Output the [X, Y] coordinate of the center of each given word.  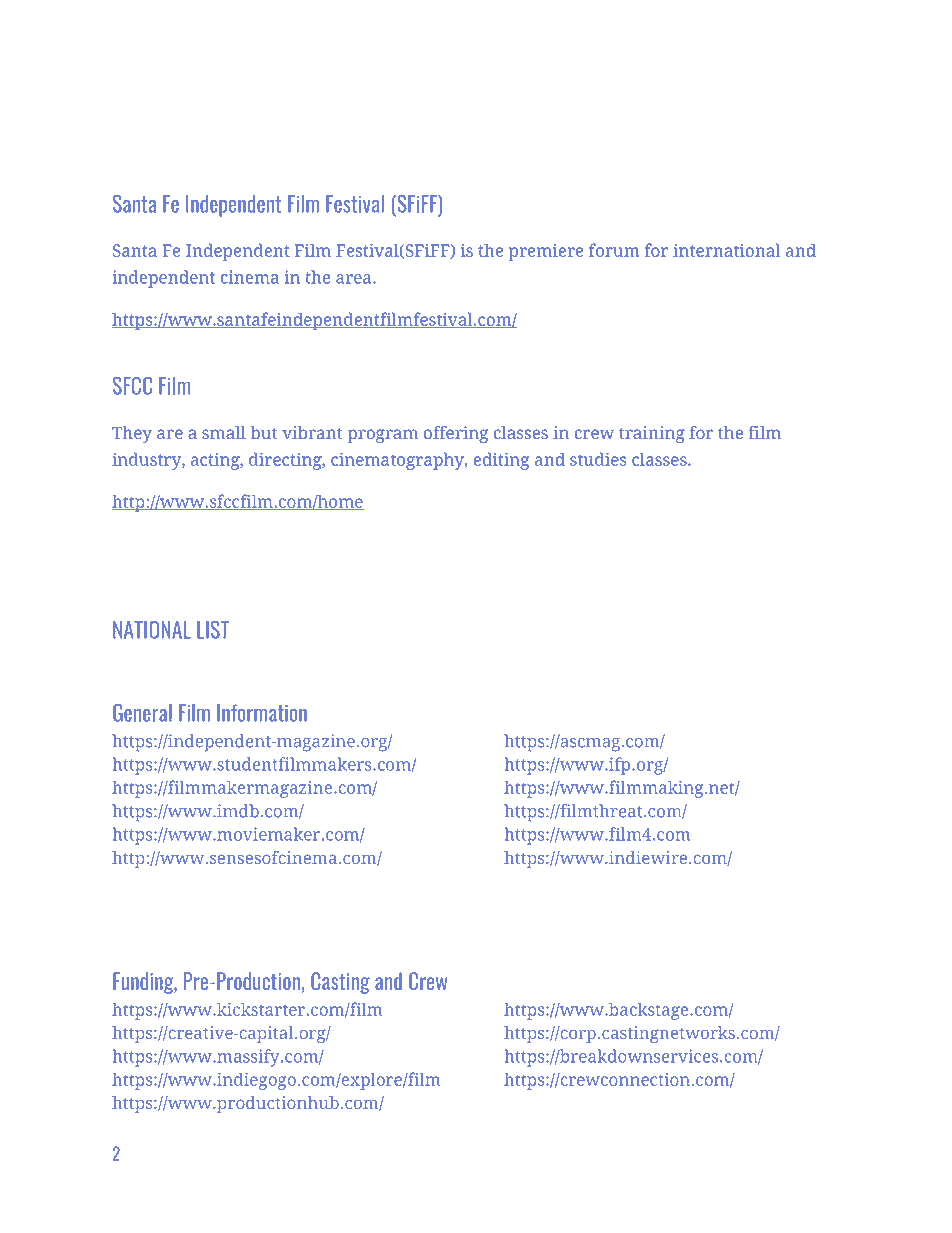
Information [262, 713]
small [224, 432]
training [652, 434]
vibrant [312, 432]
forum [614, 250]
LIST [213, 630]
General [142, 713]
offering [456, 434]
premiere [546, 252]
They [132, 434]
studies [598, 459]
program [382, 436]
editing [501, 461]
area [355, 279]
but [264, 432]
